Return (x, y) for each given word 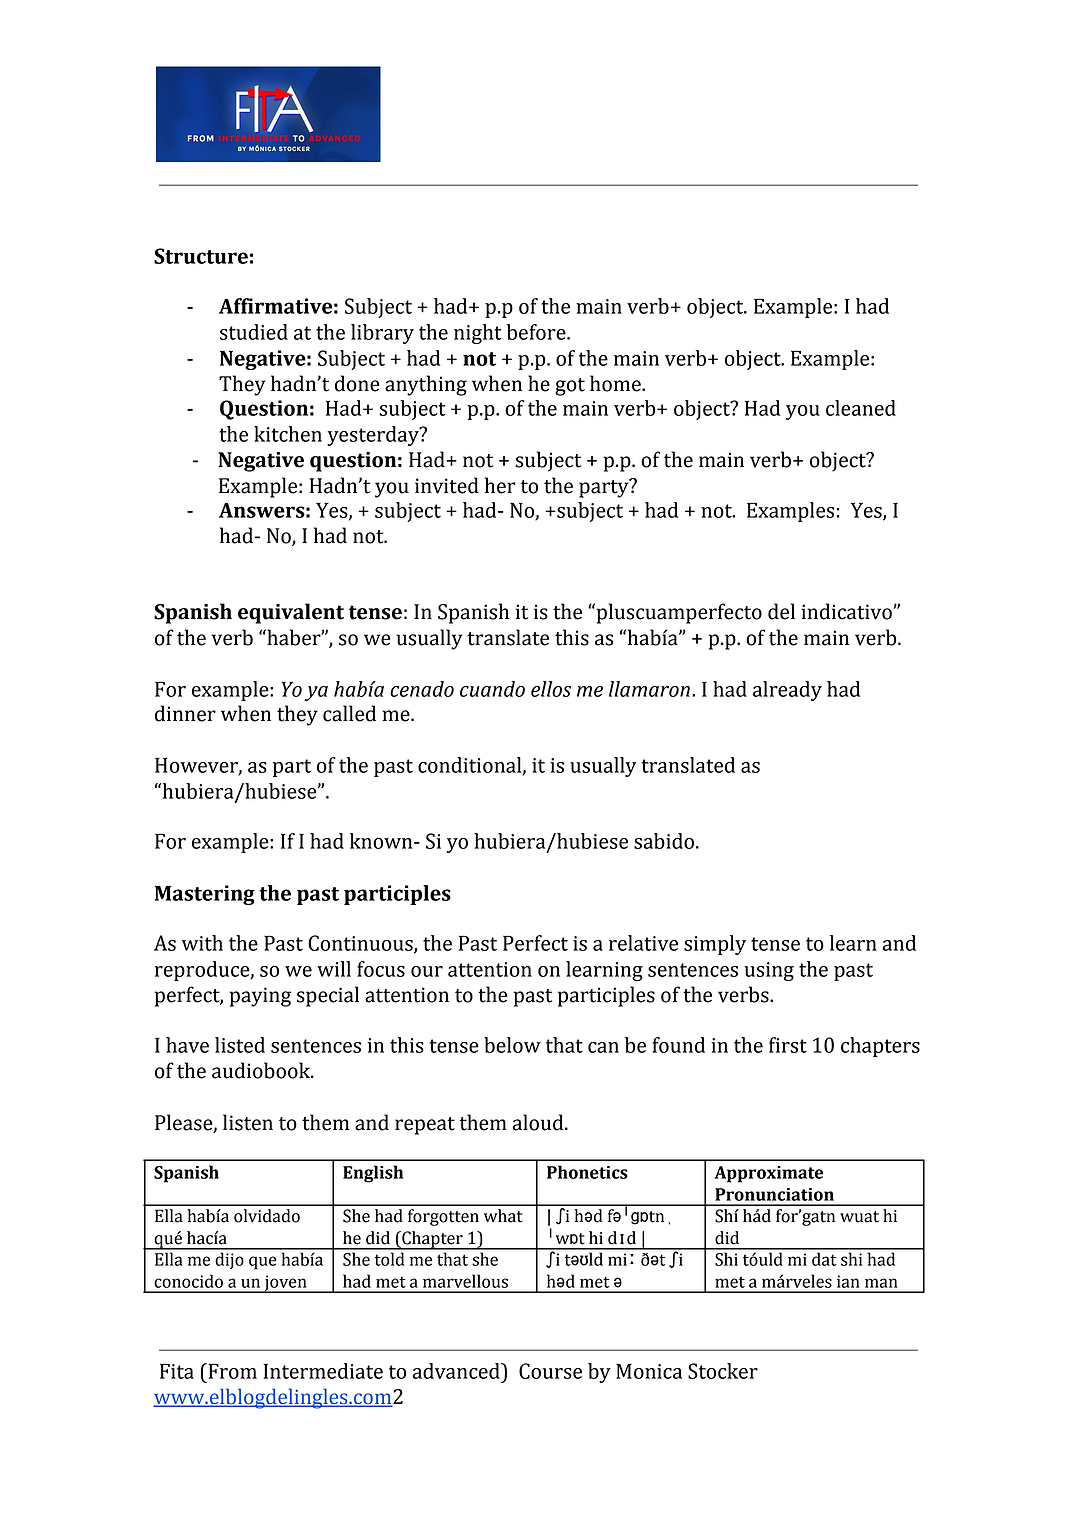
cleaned (861, 408)
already (787, 691)
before (537, 332)
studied (254, 332)
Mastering (205, 895)
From (231, 1371)
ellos (551, 689)
